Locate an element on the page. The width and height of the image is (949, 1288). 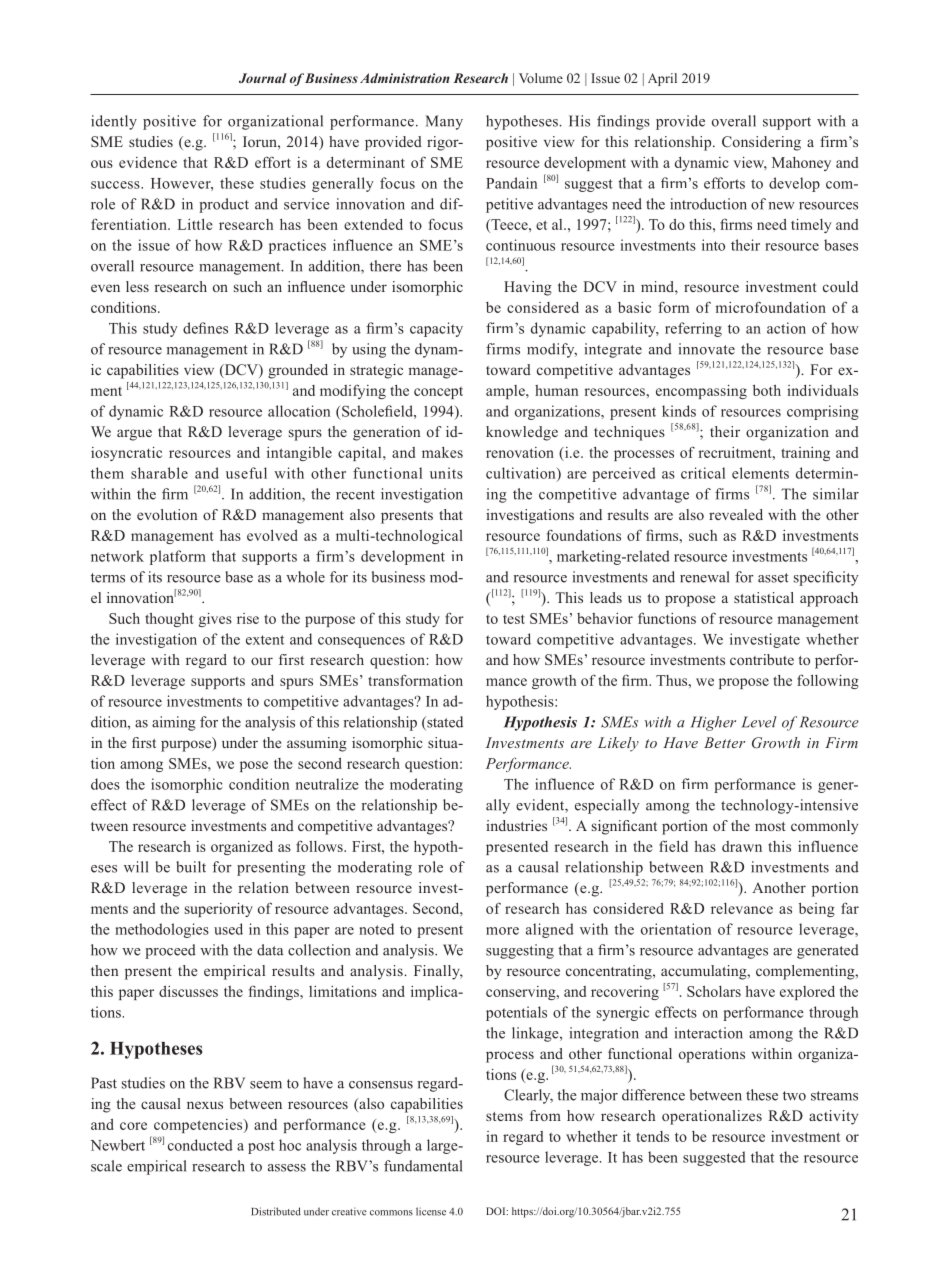
useful is located at coordinates (246, 473).
